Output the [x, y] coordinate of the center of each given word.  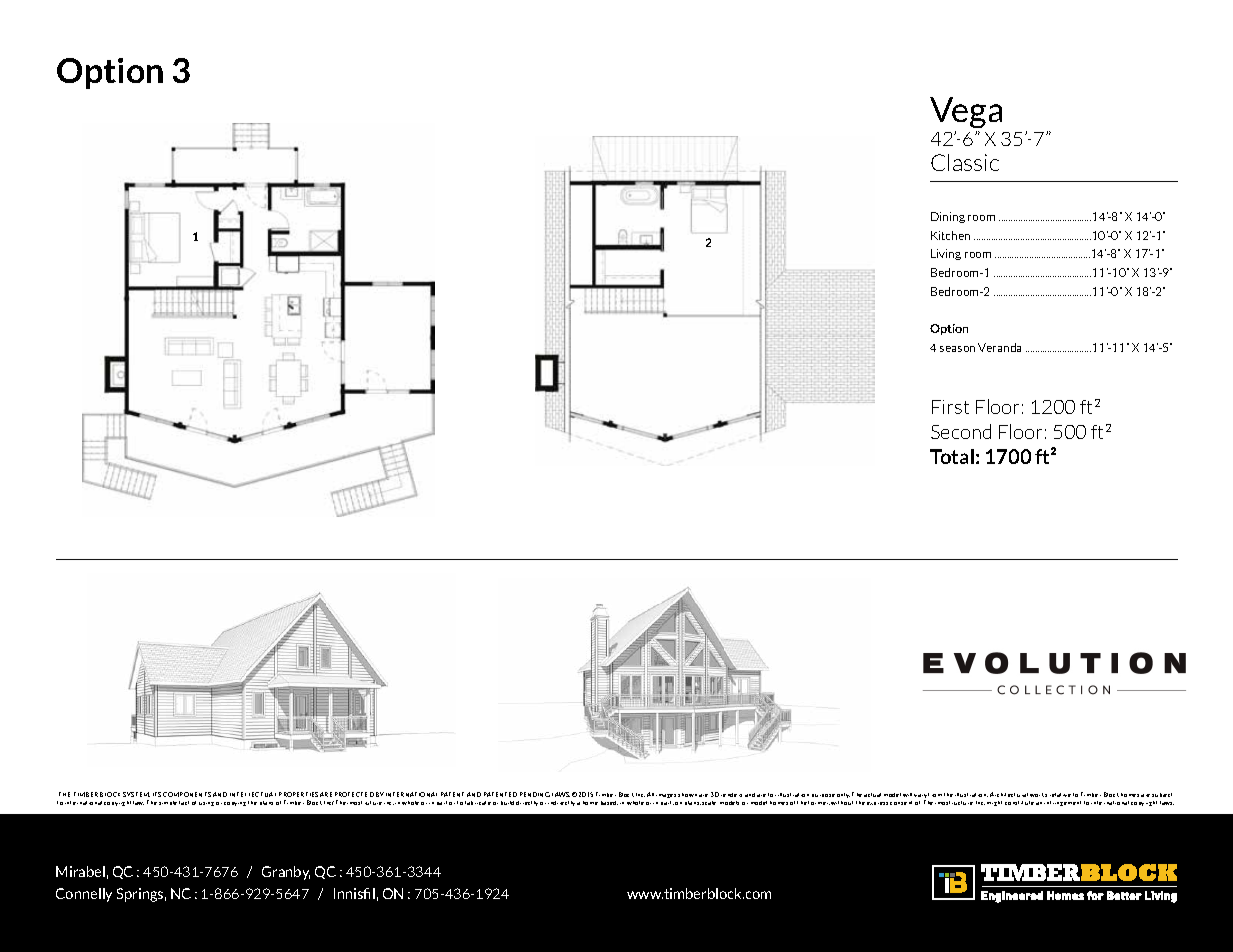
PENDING [535, 794]
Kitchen [950, 235]
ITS [157, 794]
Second [961, 431]
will [907, 795]
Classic [965, 162]
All [650, 794]
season [957, 349]
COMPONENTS [187, 794]
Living [946, 254]
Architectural [1009, 794]
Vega [966, 112]
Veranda [999, 347]
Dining [948, 217]
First [950, 407]
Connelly [84, 895]
